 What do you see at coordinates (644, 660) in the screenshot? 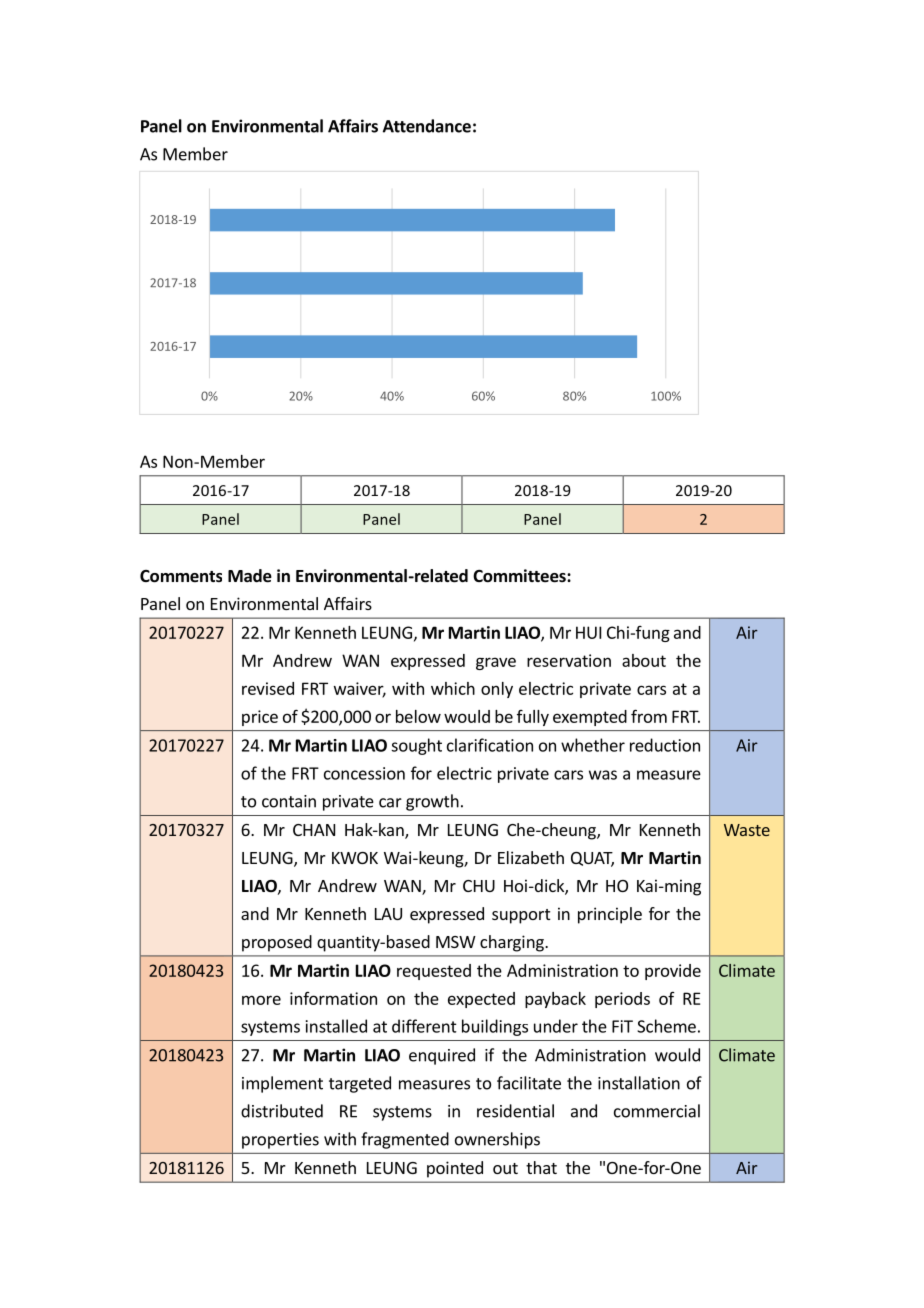
I see `about` at bounding box center [644, 660].
